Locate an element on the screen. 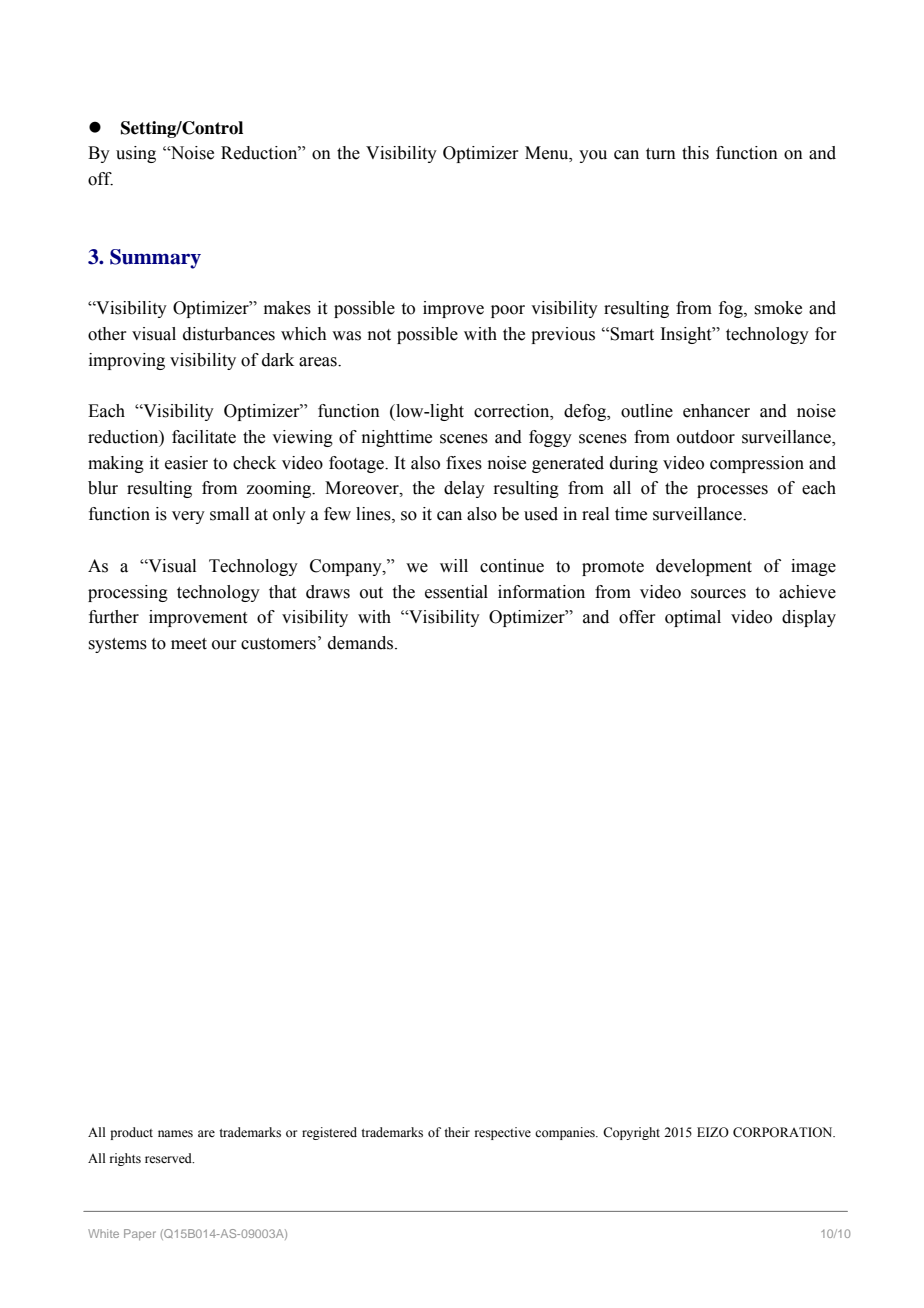 This screenshot has width=924, height=1308. demands is located at coordinates (362, 643).
